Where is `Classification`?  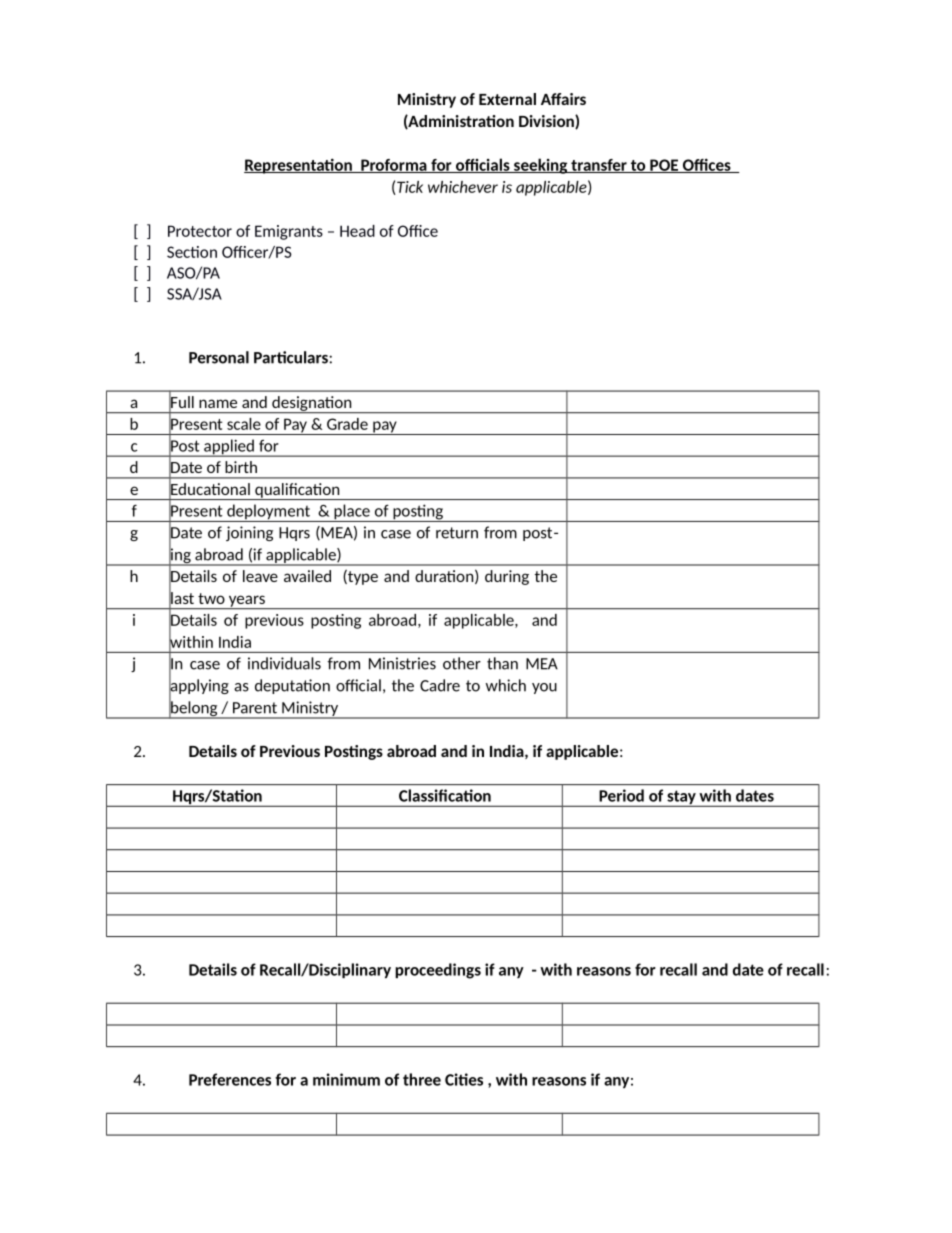
Classification is located at coordinates (445, 795).
